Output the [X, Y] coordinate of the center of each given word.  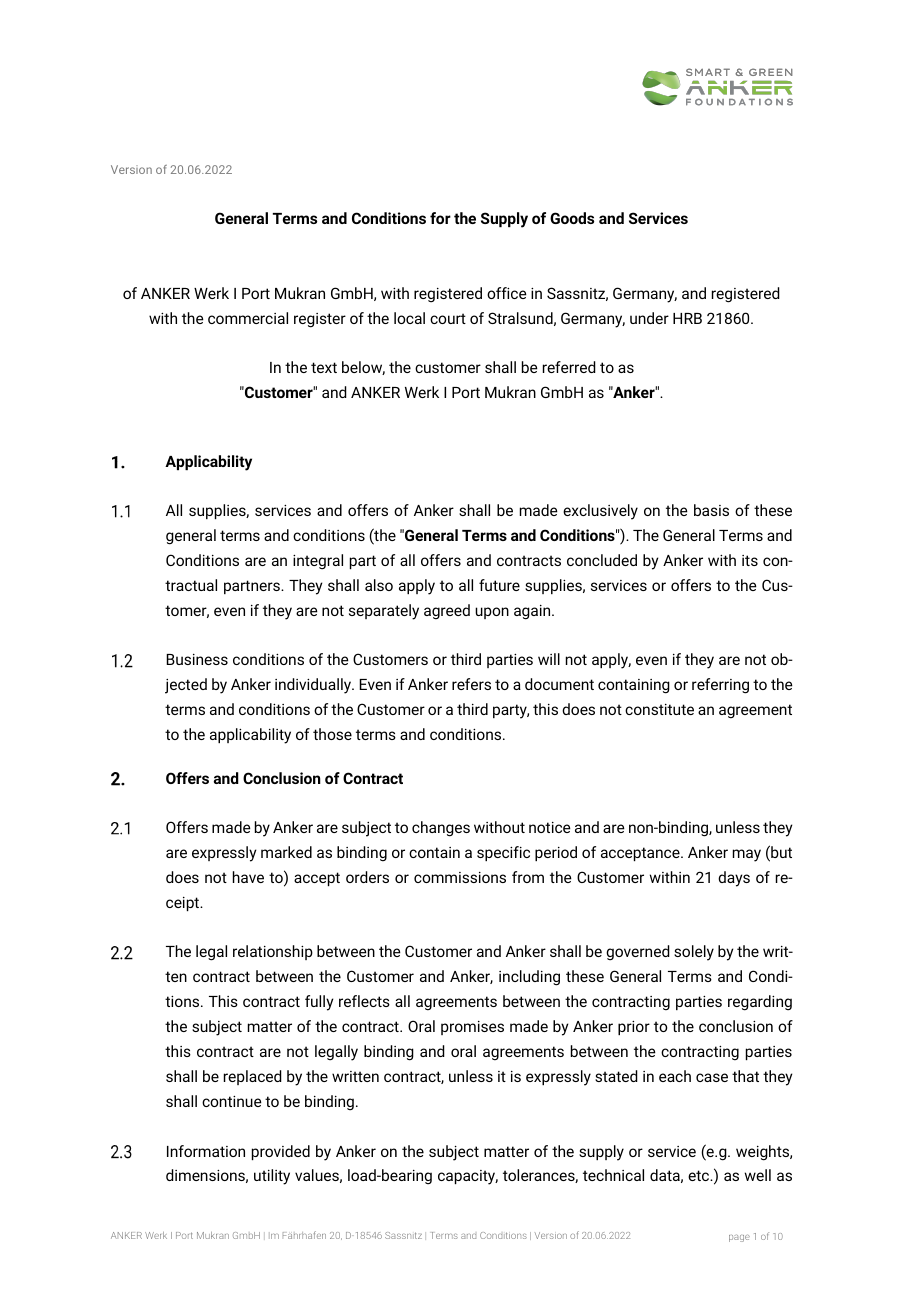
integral [318, 562]
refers [471, 684]
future [499, 585]
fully [319, 1003]
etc [700, 1175]
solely [694, 953]
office [507, 293]
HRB [687, 318]
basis [711, 510]
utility [272, 1177]
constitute [659, 709]
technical [613, 1175]
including [529, 978]
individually [314, 686]
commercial [248, 318]
